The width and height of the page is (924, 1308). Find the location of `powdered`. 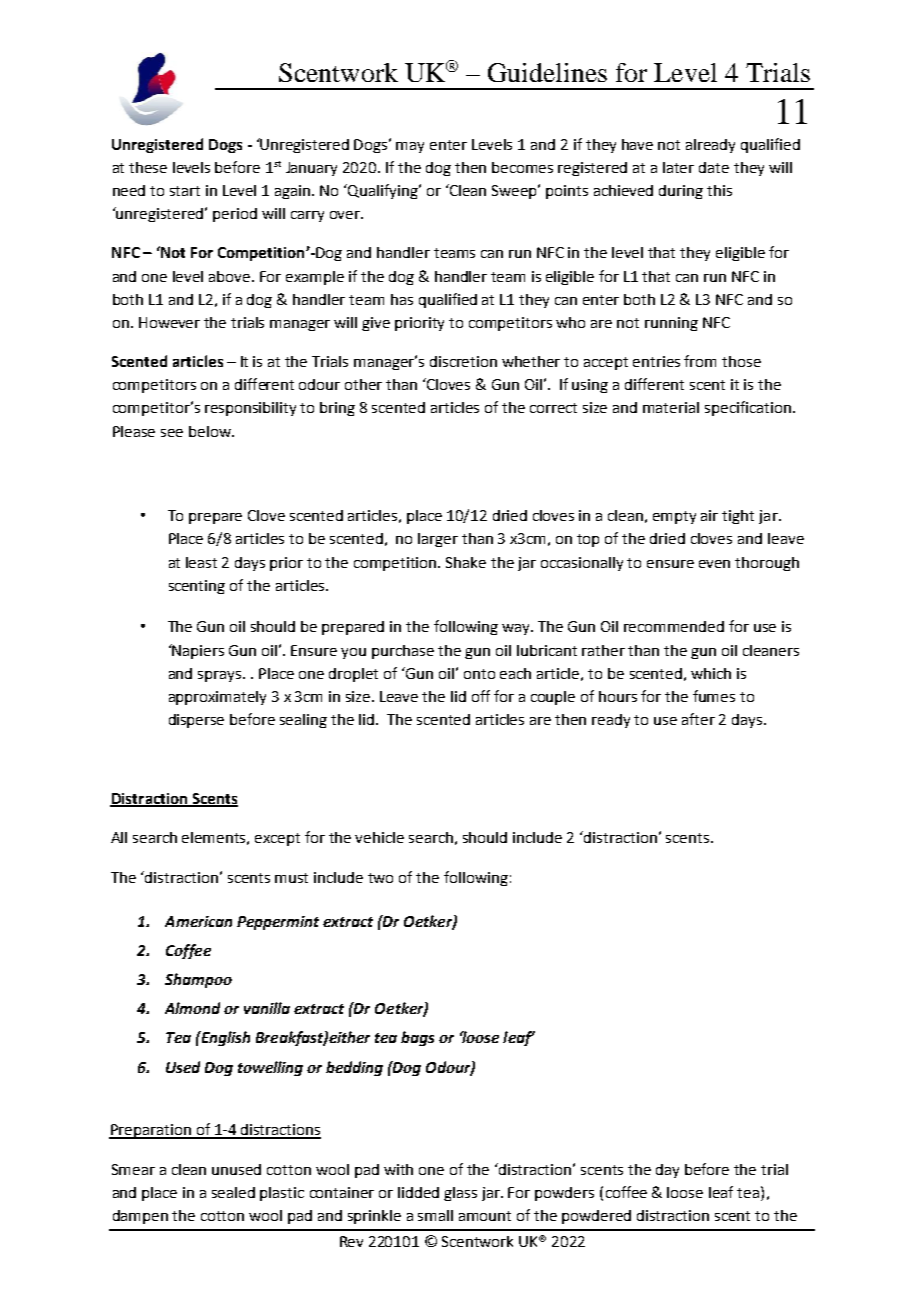

powdered is located at coordinates (596, 1217).
